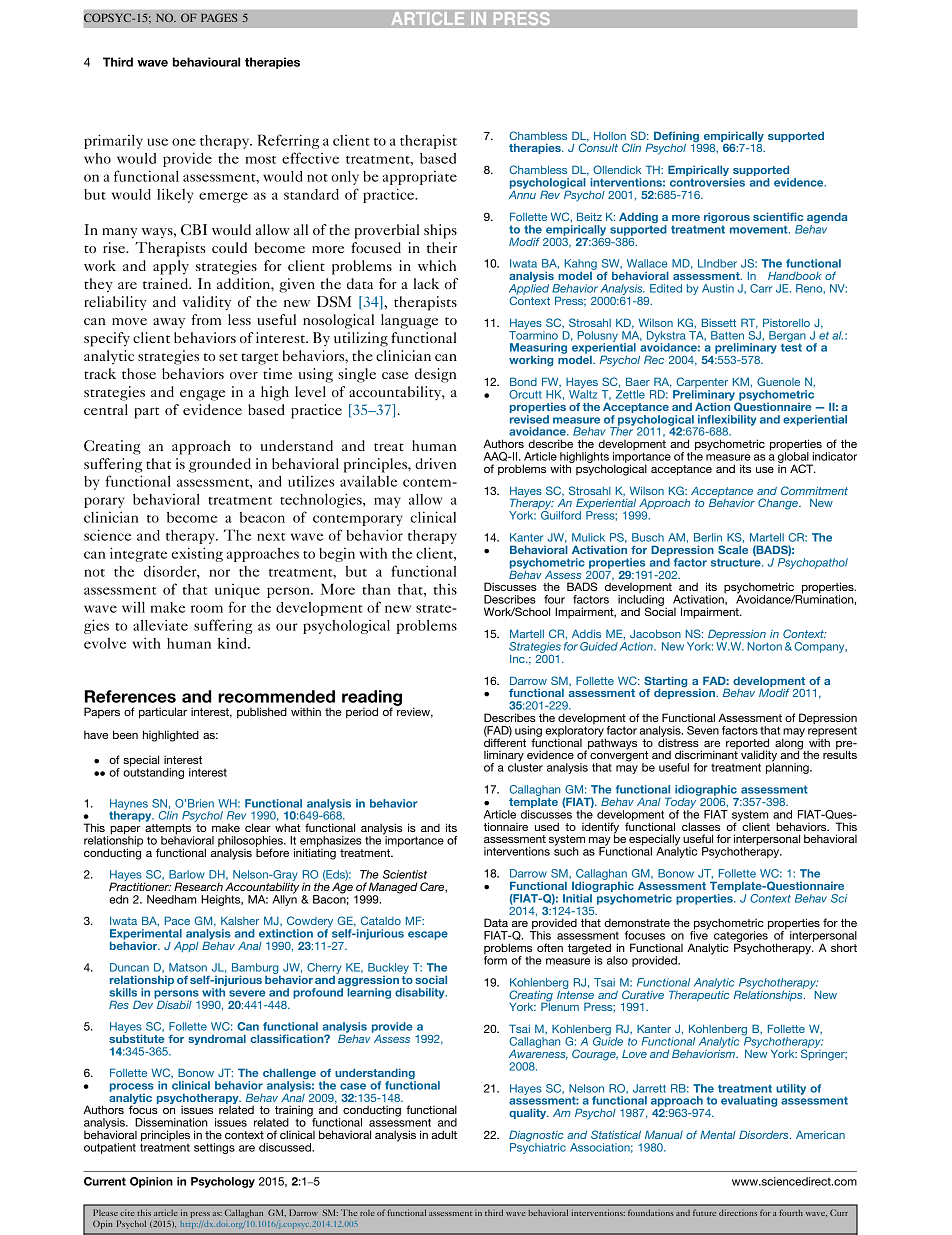 This screenshot has height=1235, width=952. Describe the element at coordinates (764, 646) in the screenshot. I see `Norton` at that location.
